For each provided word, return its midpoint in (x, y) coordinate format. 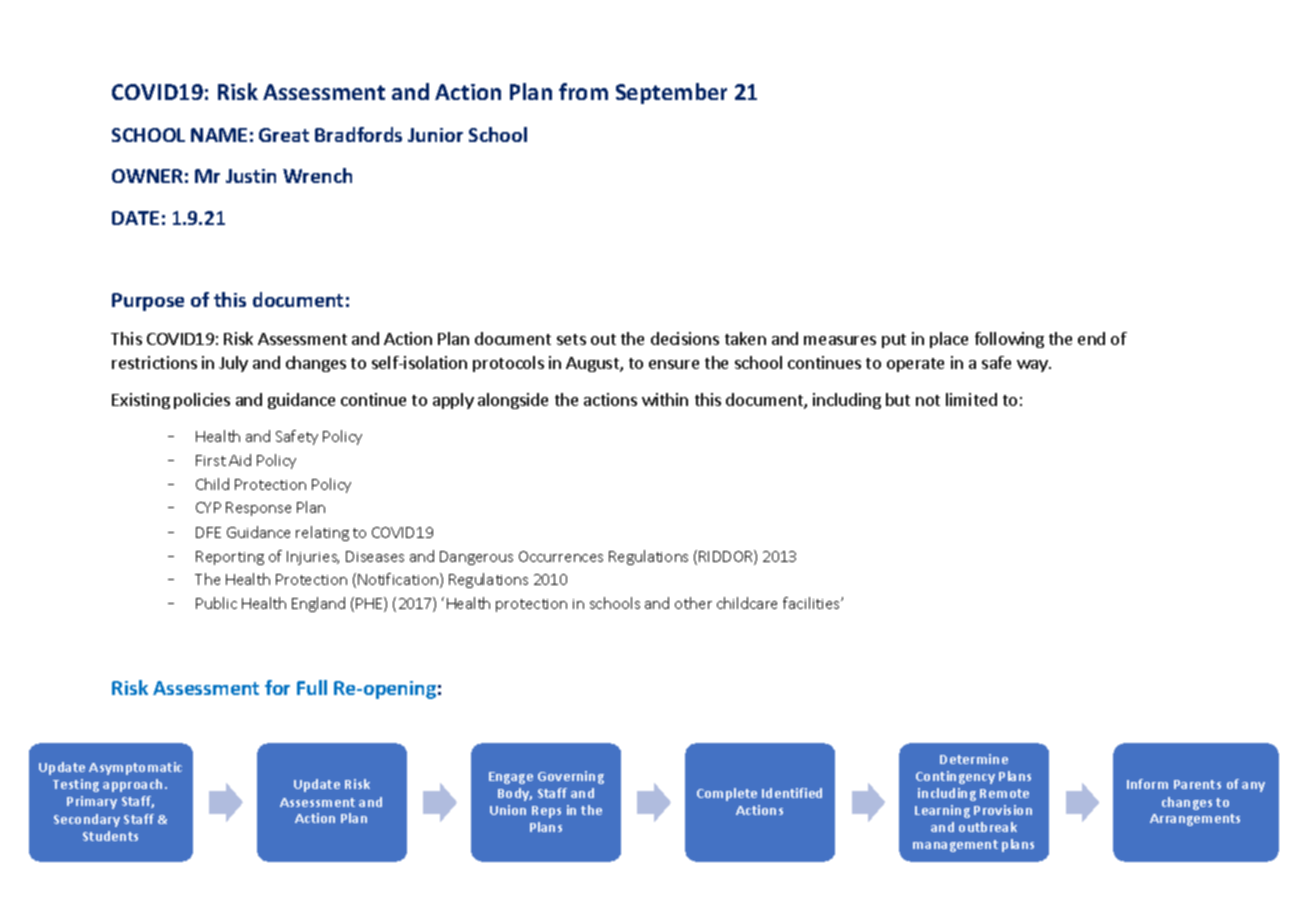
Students (110, 836)
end (1091, 338)
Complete (727, 794)
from (583, 91)
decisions (685, 338)
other (693, 603)
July (233, 364)
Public (216, 603)
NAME (219, 135)
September (671, 93)
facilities (812, 603)
